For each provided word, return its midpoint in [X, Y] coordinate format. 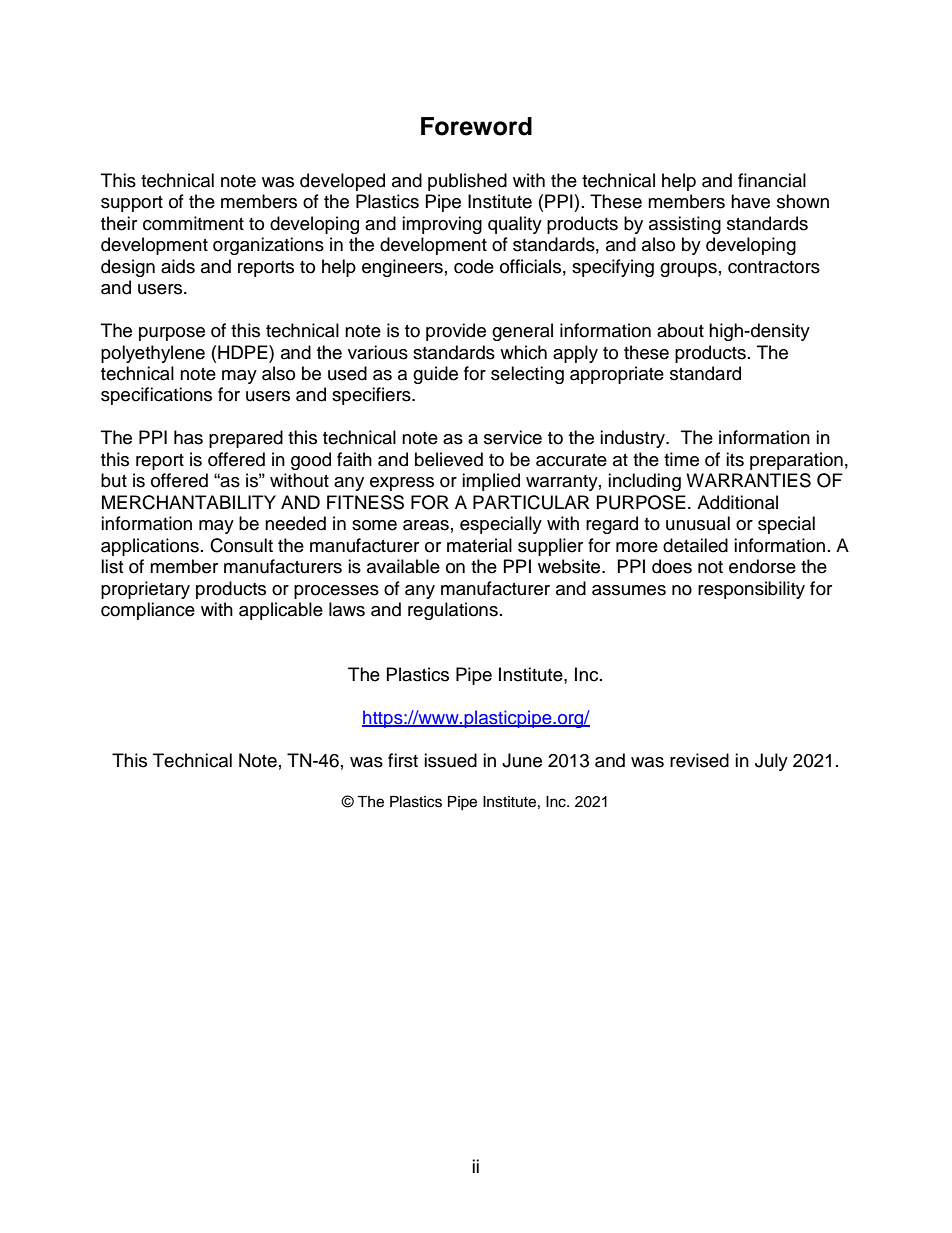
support [132, 204]
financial [772, 180]
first [403, 760]
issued [450, 760]
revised [699, 760]
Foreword [476, 126]
